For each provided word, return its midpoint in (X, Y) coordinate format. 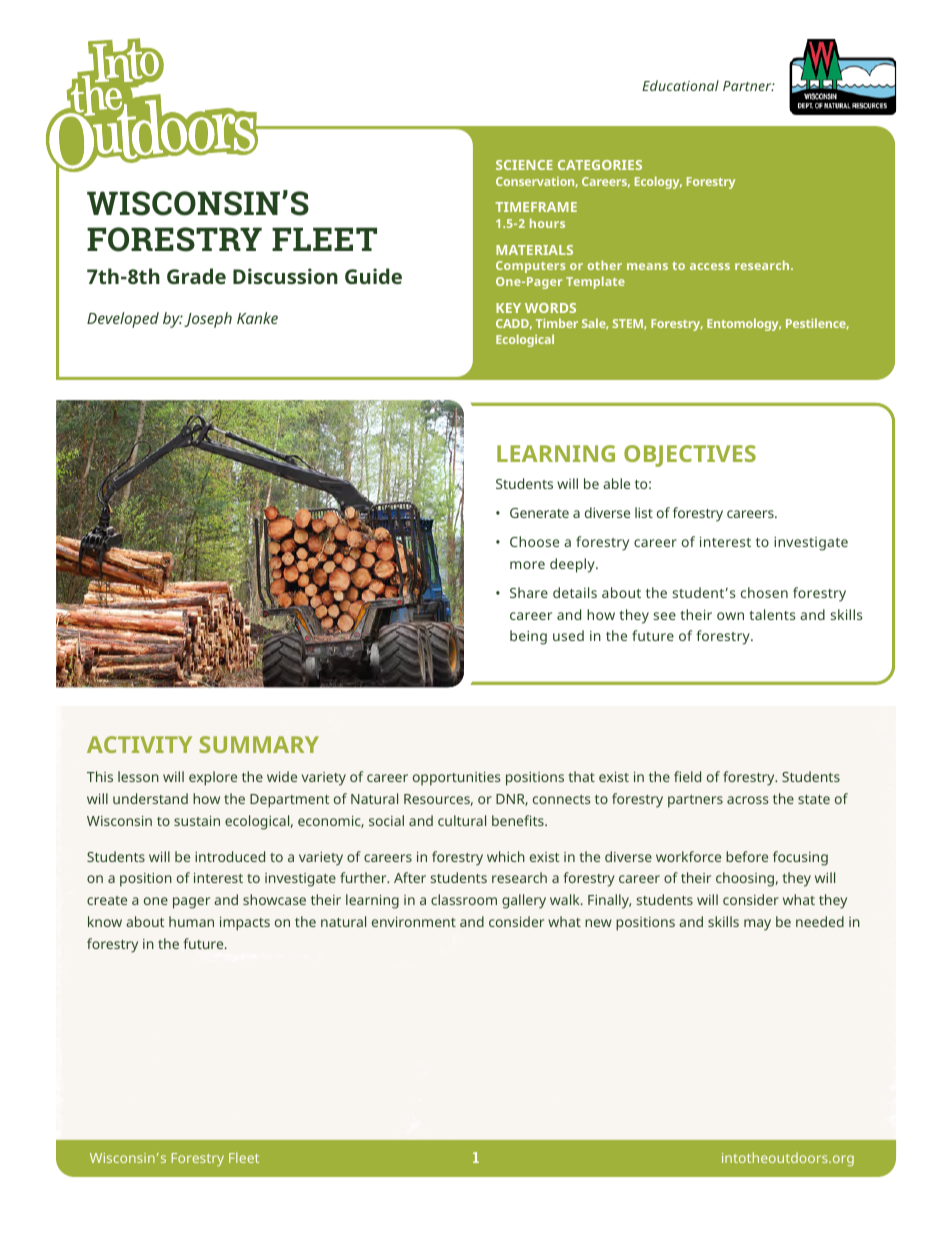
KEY (508, 308)
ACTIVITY (139, 744)
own (730, 616)
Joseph (208, 320)
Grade (196, 276)
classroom (464, 899)
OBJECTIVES (690, 456)
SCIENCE (524, 165)
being (528, 637)
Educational (680, 85)
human (191, 921)
